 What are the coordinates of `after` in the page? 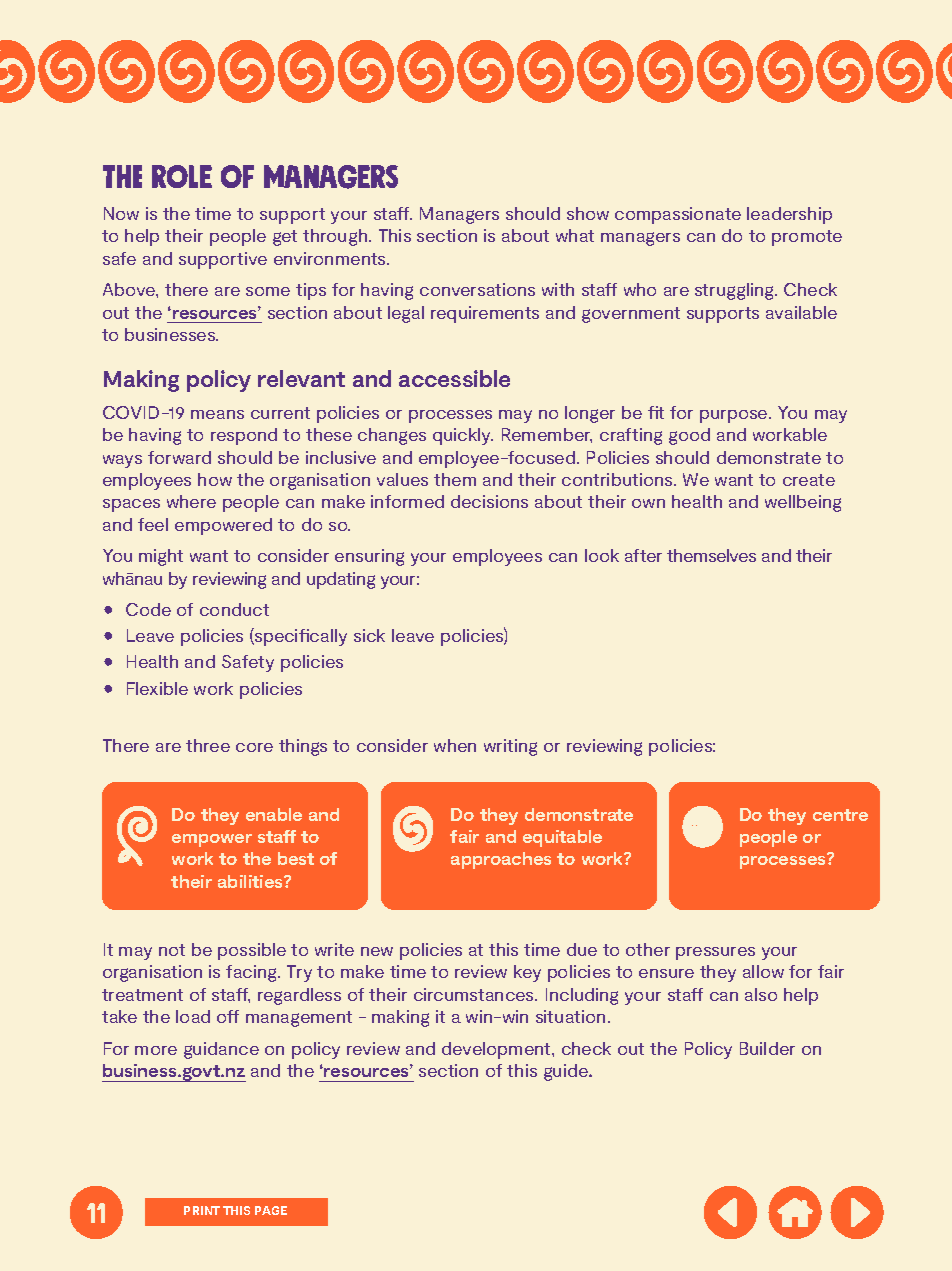 It's located at (643, 555).
